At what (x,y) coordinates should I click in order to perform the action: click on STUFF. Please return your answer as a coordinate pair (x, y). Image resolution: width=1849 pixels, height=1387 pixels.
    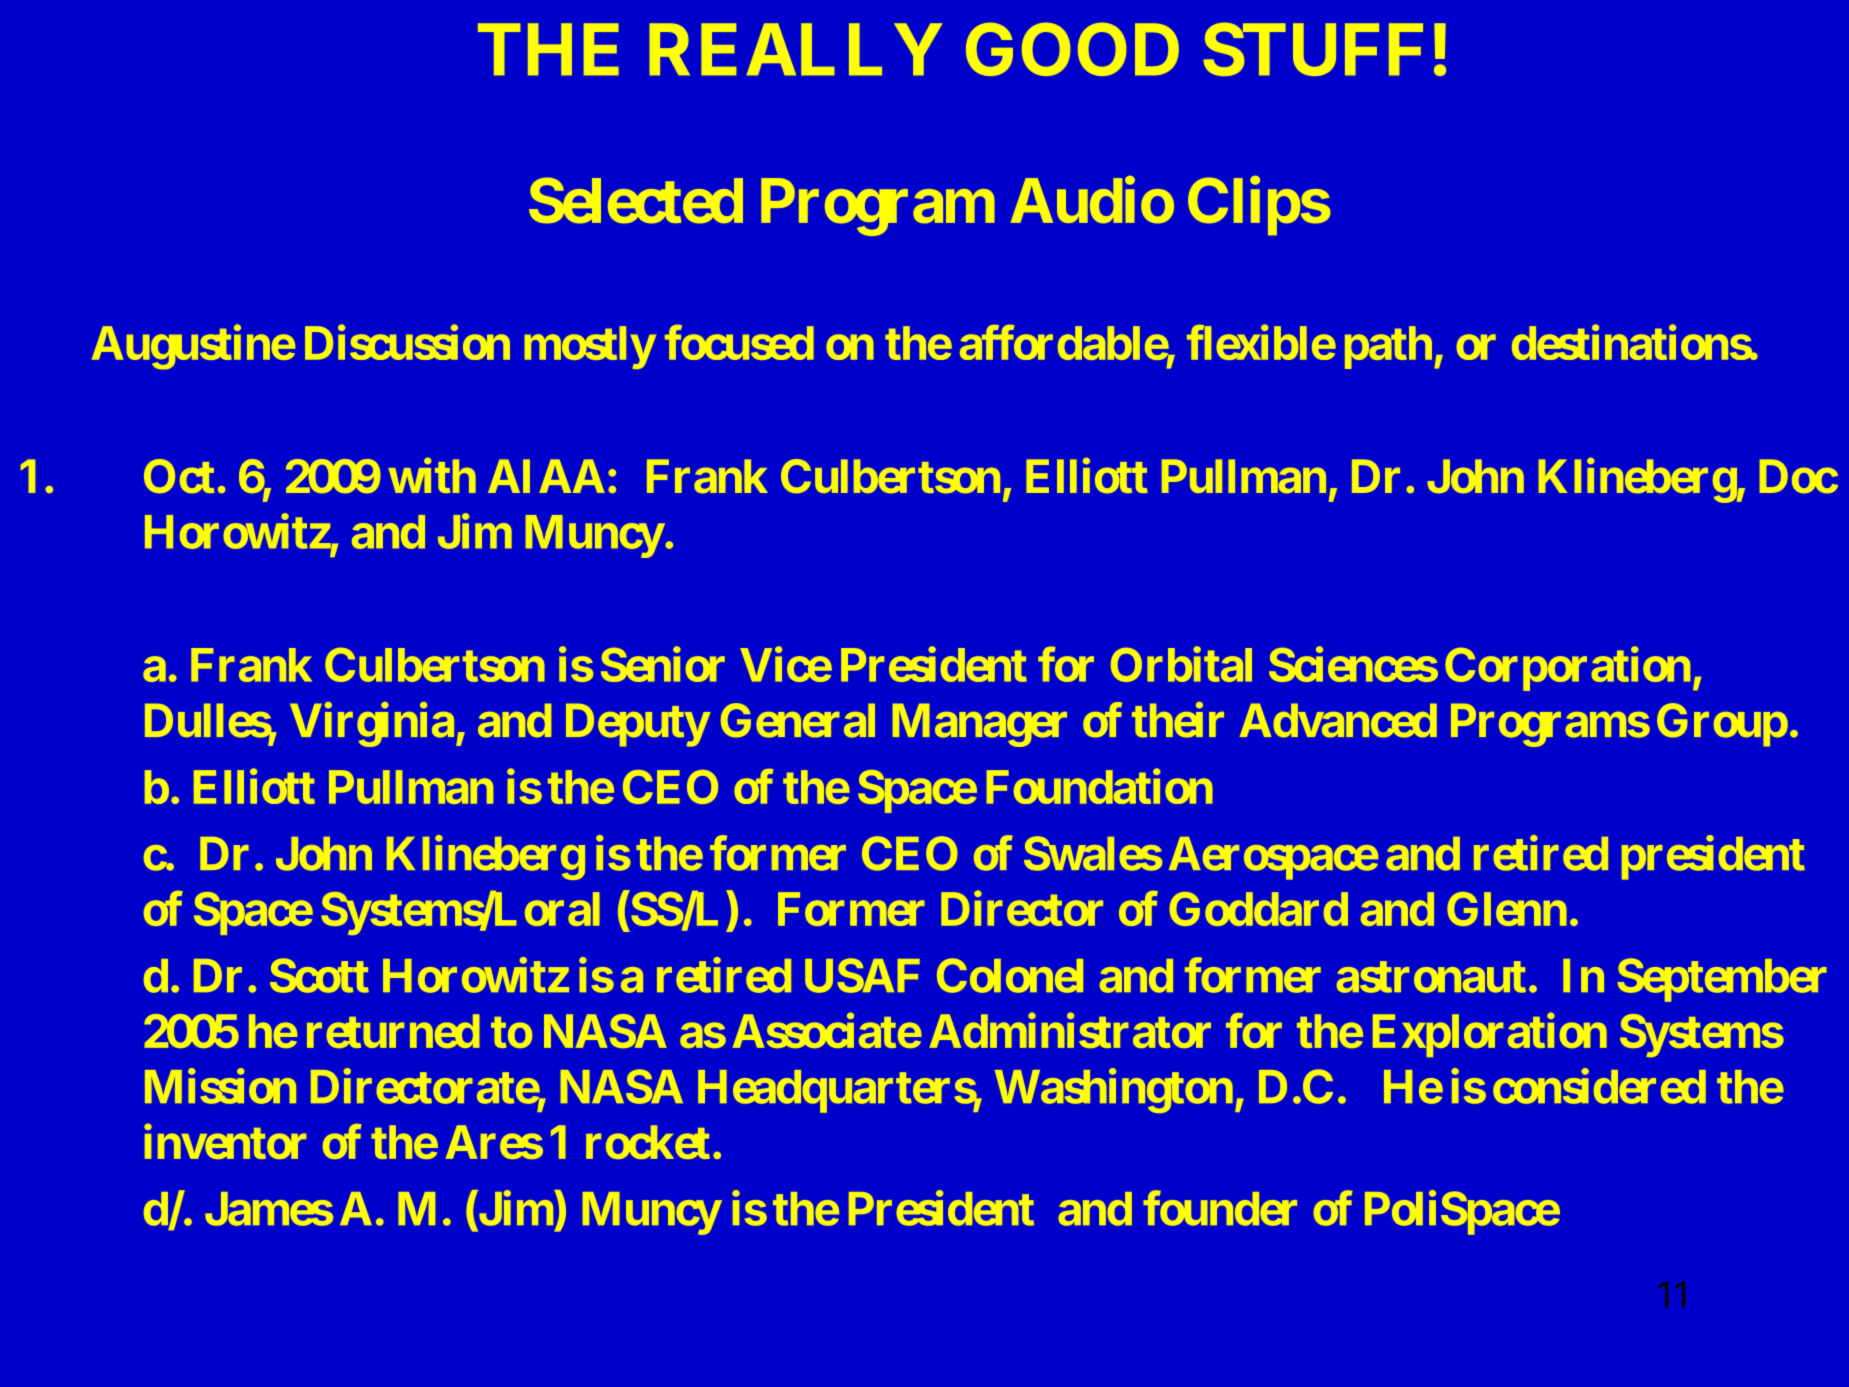
    Looking at the image, I should click on (1313, 49).
